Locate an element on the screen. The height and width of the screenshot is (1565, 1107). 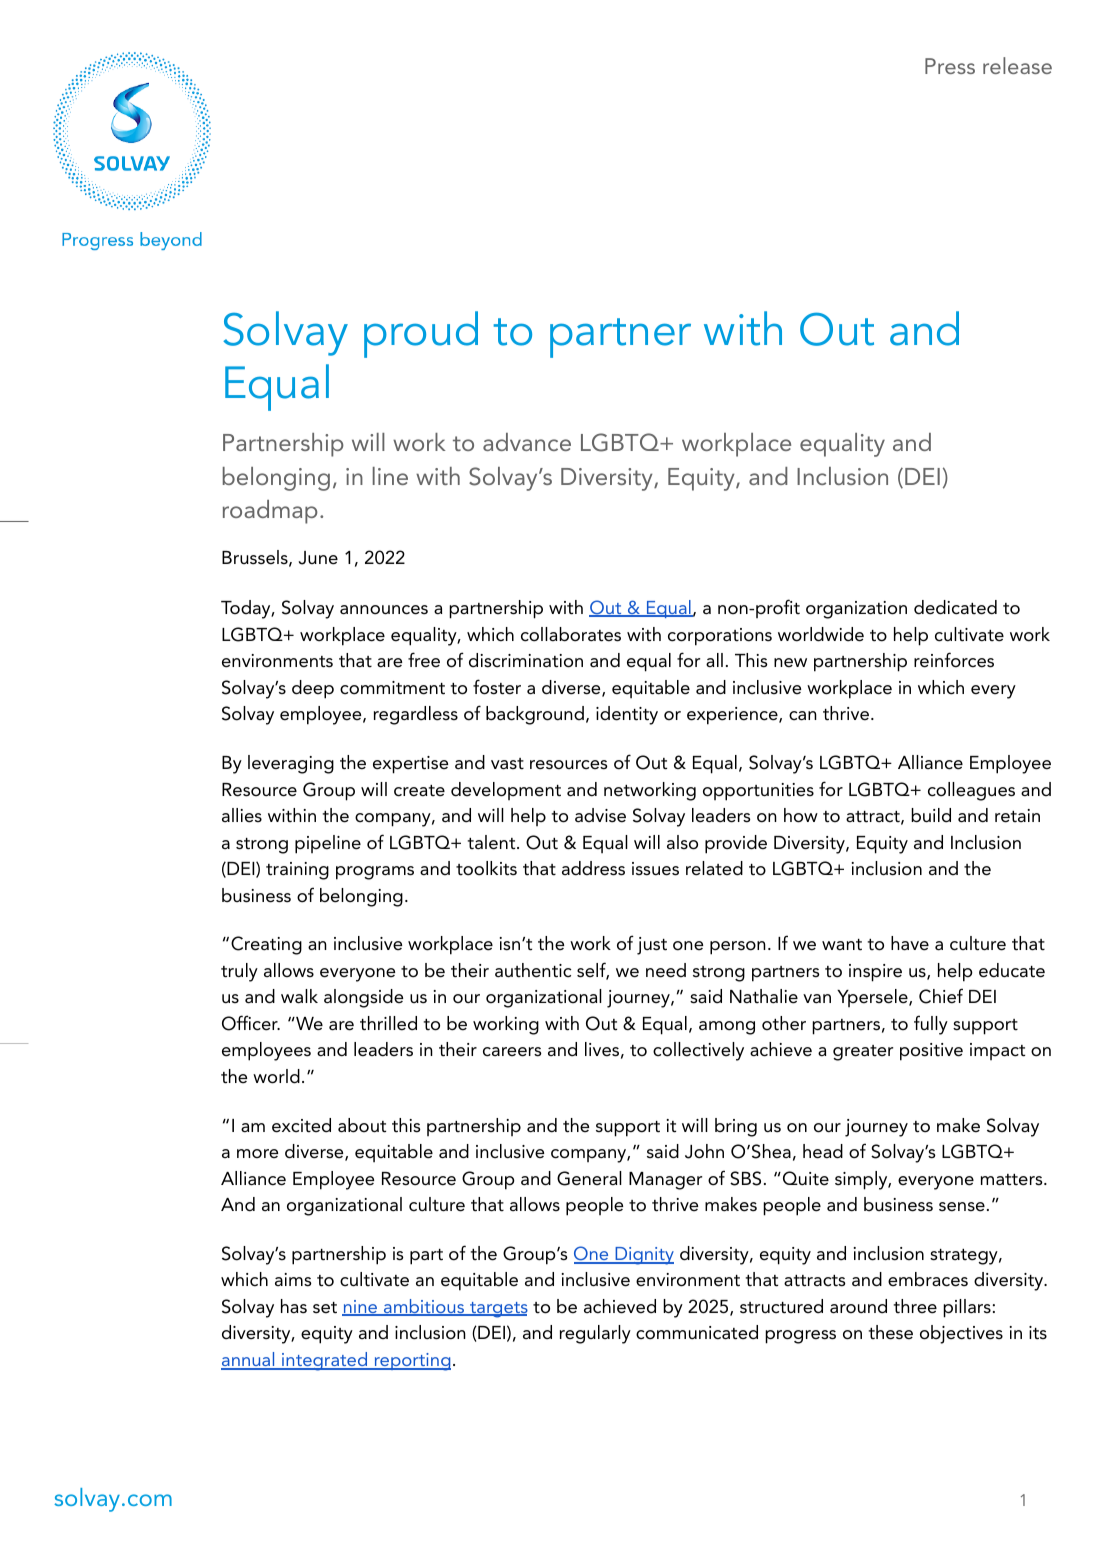
identity is located at coordinates (627, 715).
